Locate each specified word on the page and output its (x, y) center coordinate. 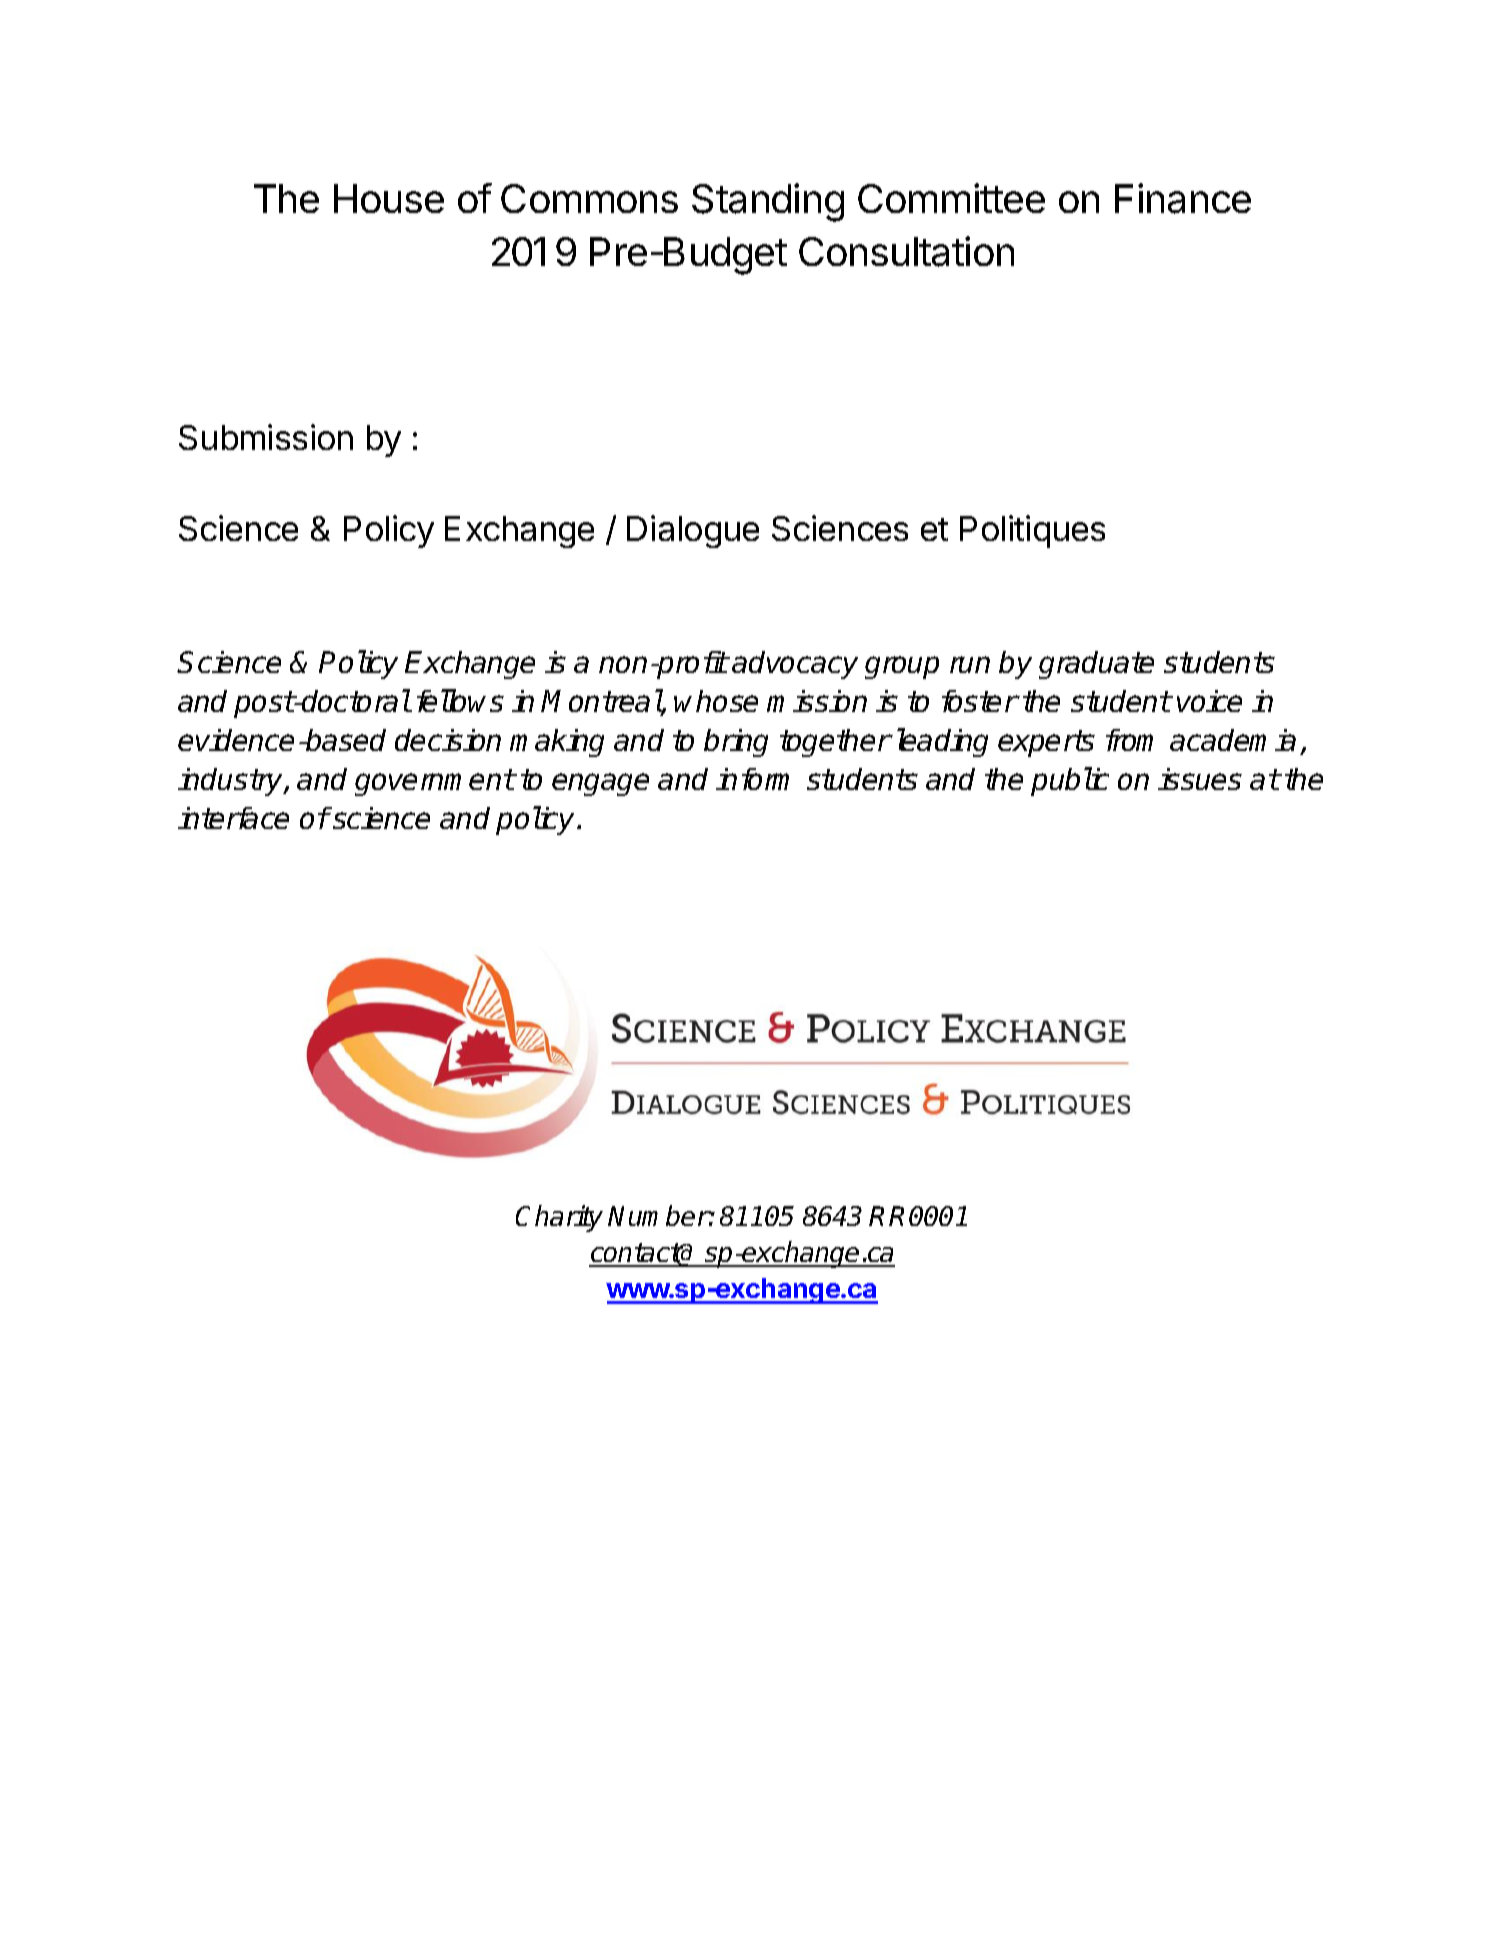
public (1070, 781)
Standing (768, 202)
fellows (460, 700)
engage (600, 784)
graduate (1096, 665)
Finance (1183, 198)
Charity (559, 1218)
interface (233, 818)
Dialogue (693, 531)
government (435, 782)
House (389, 198)
